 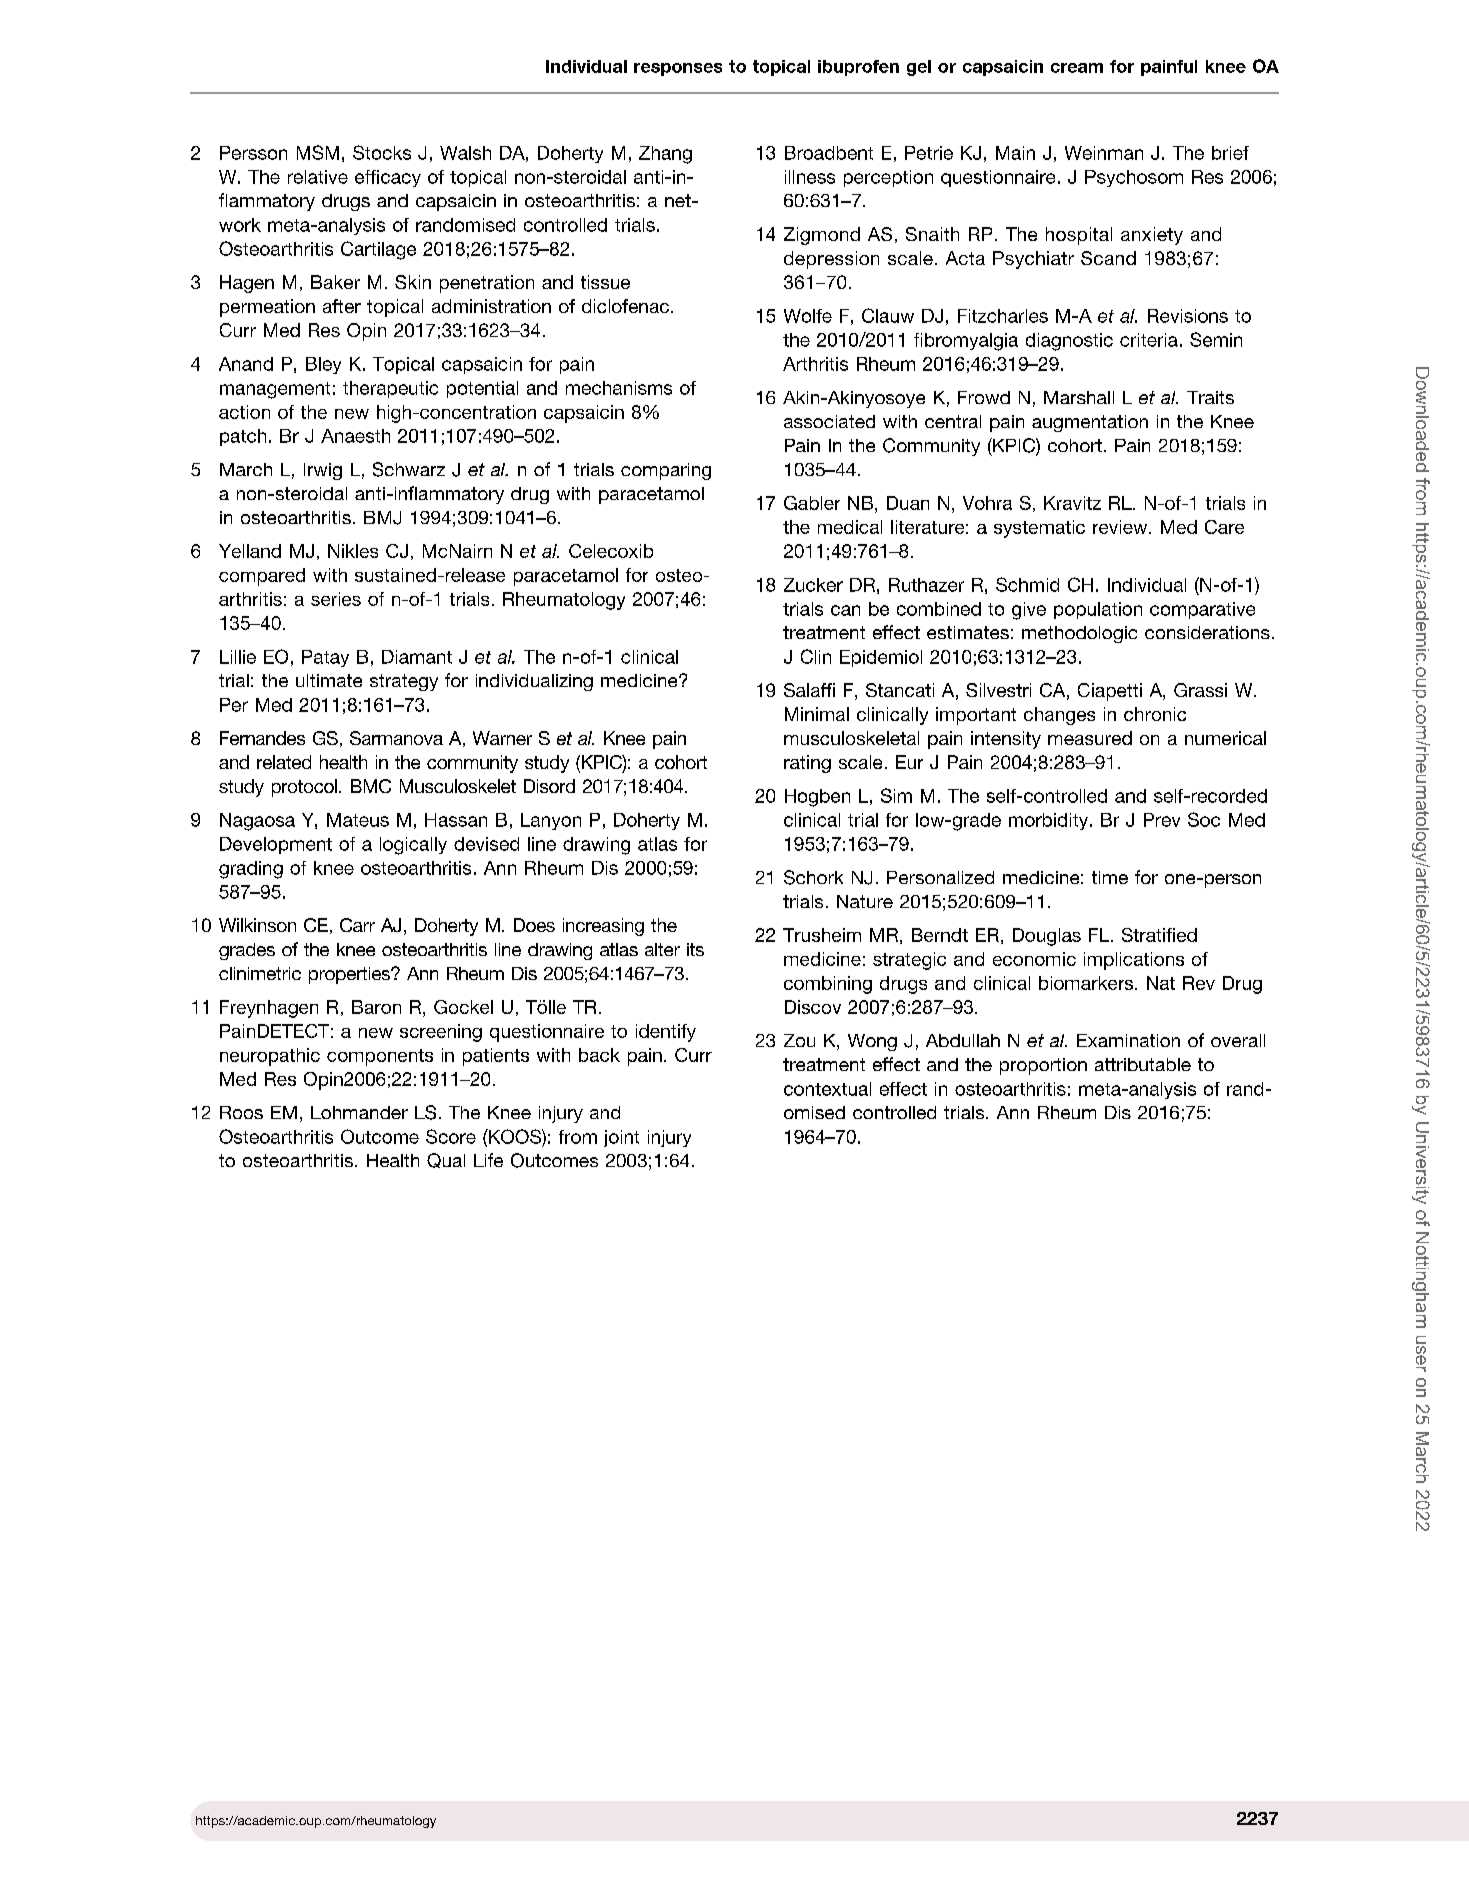 I want to click on cream, so click(x=1077, y=68).
